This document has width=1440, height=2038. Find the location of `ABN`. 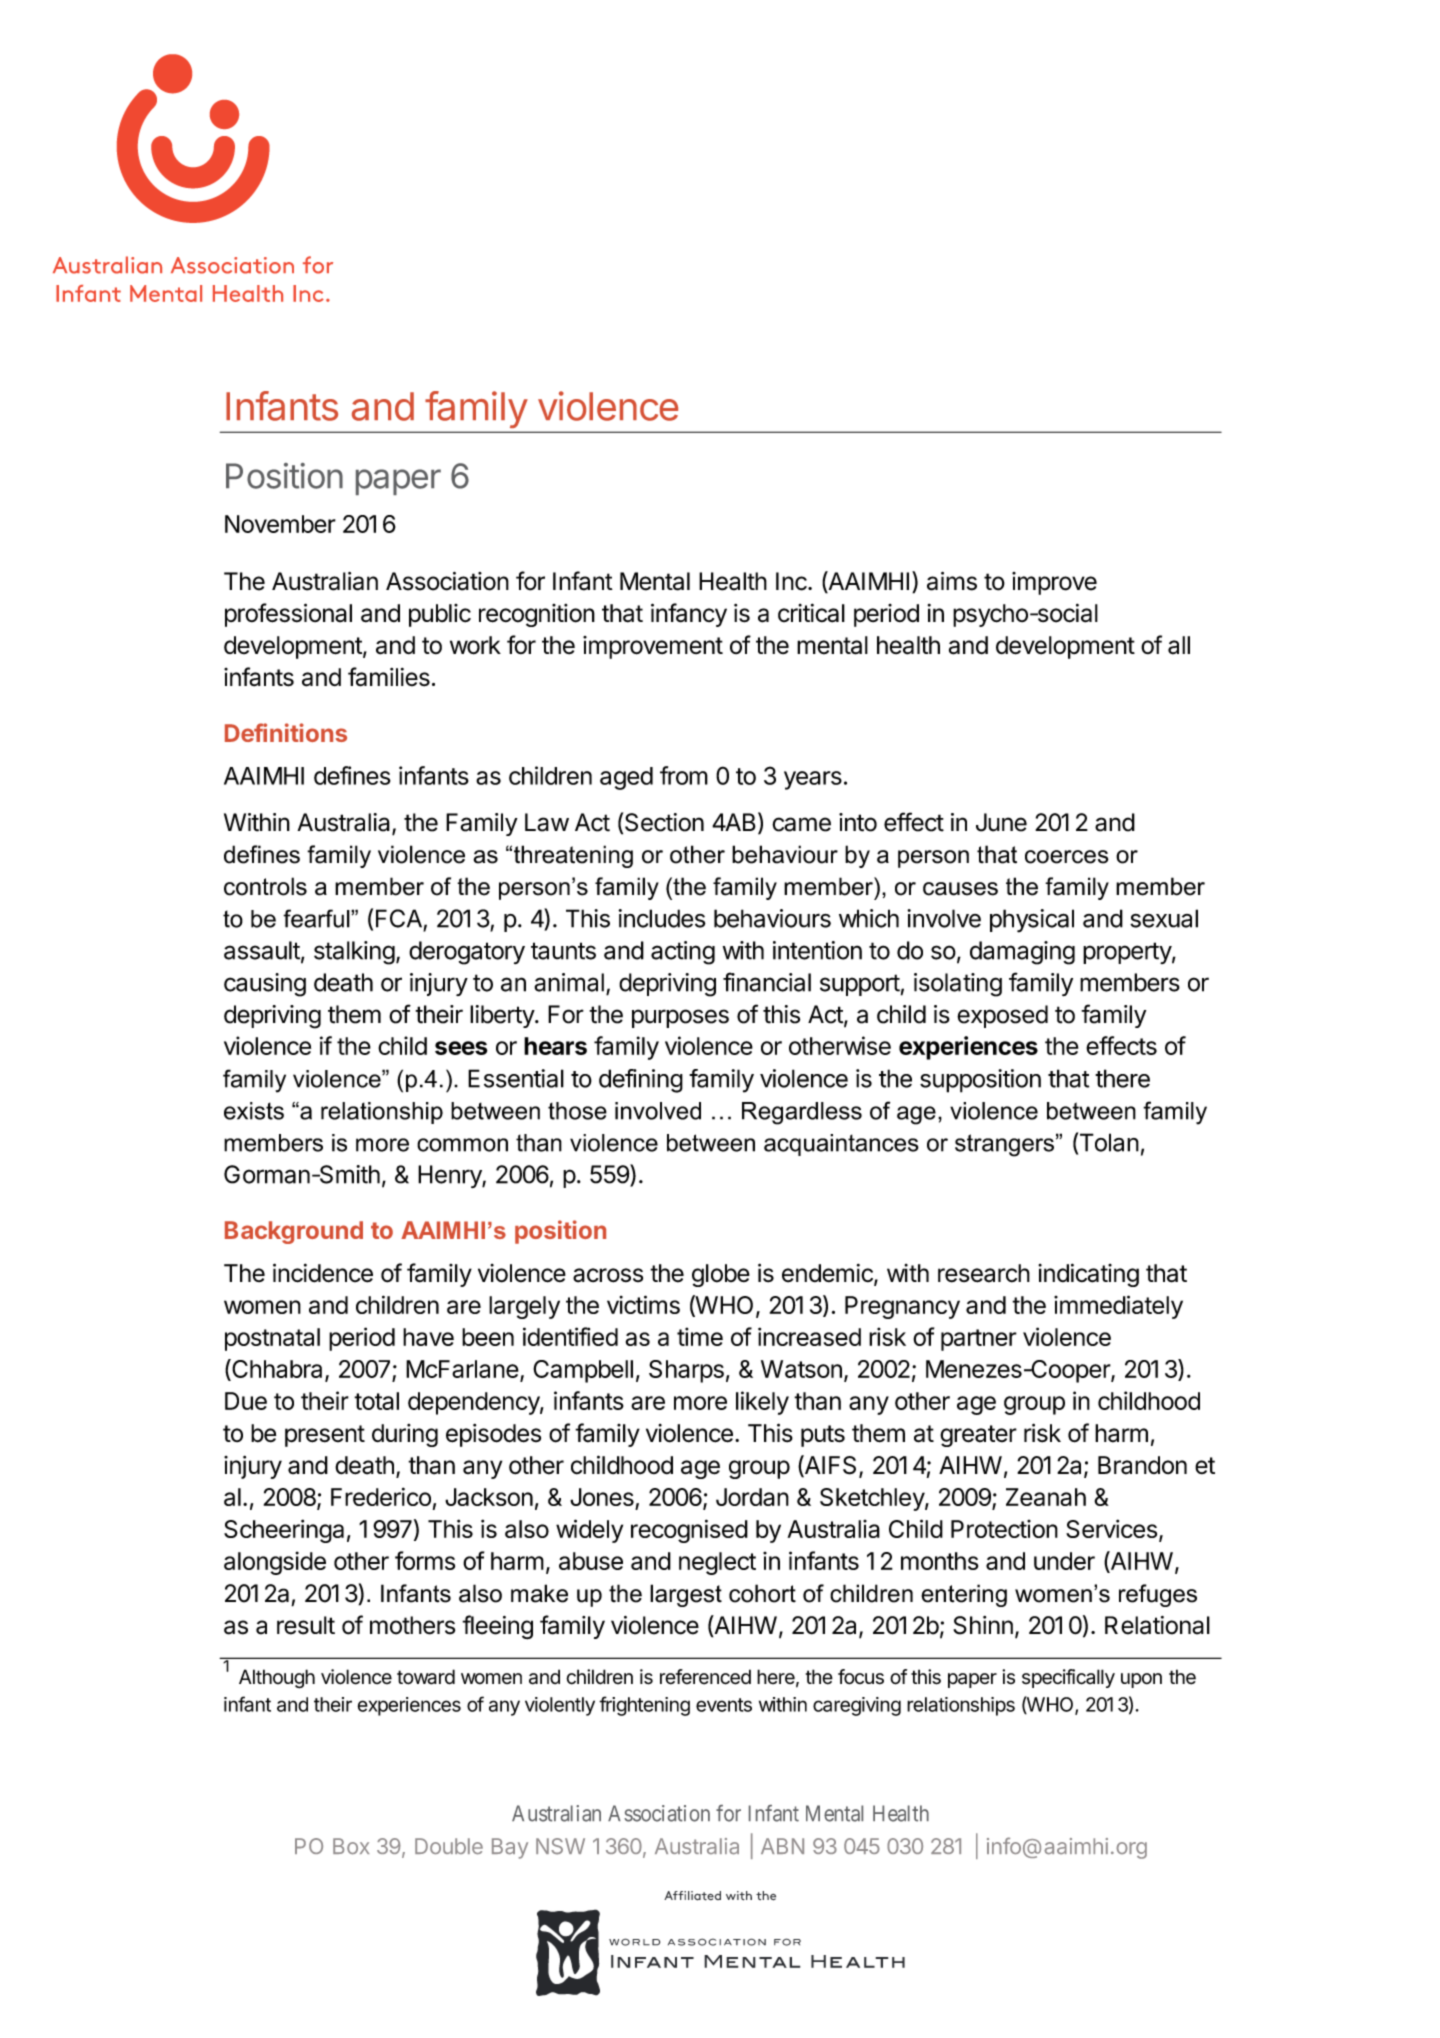

ABN is located at coordinates (782, 1846).
